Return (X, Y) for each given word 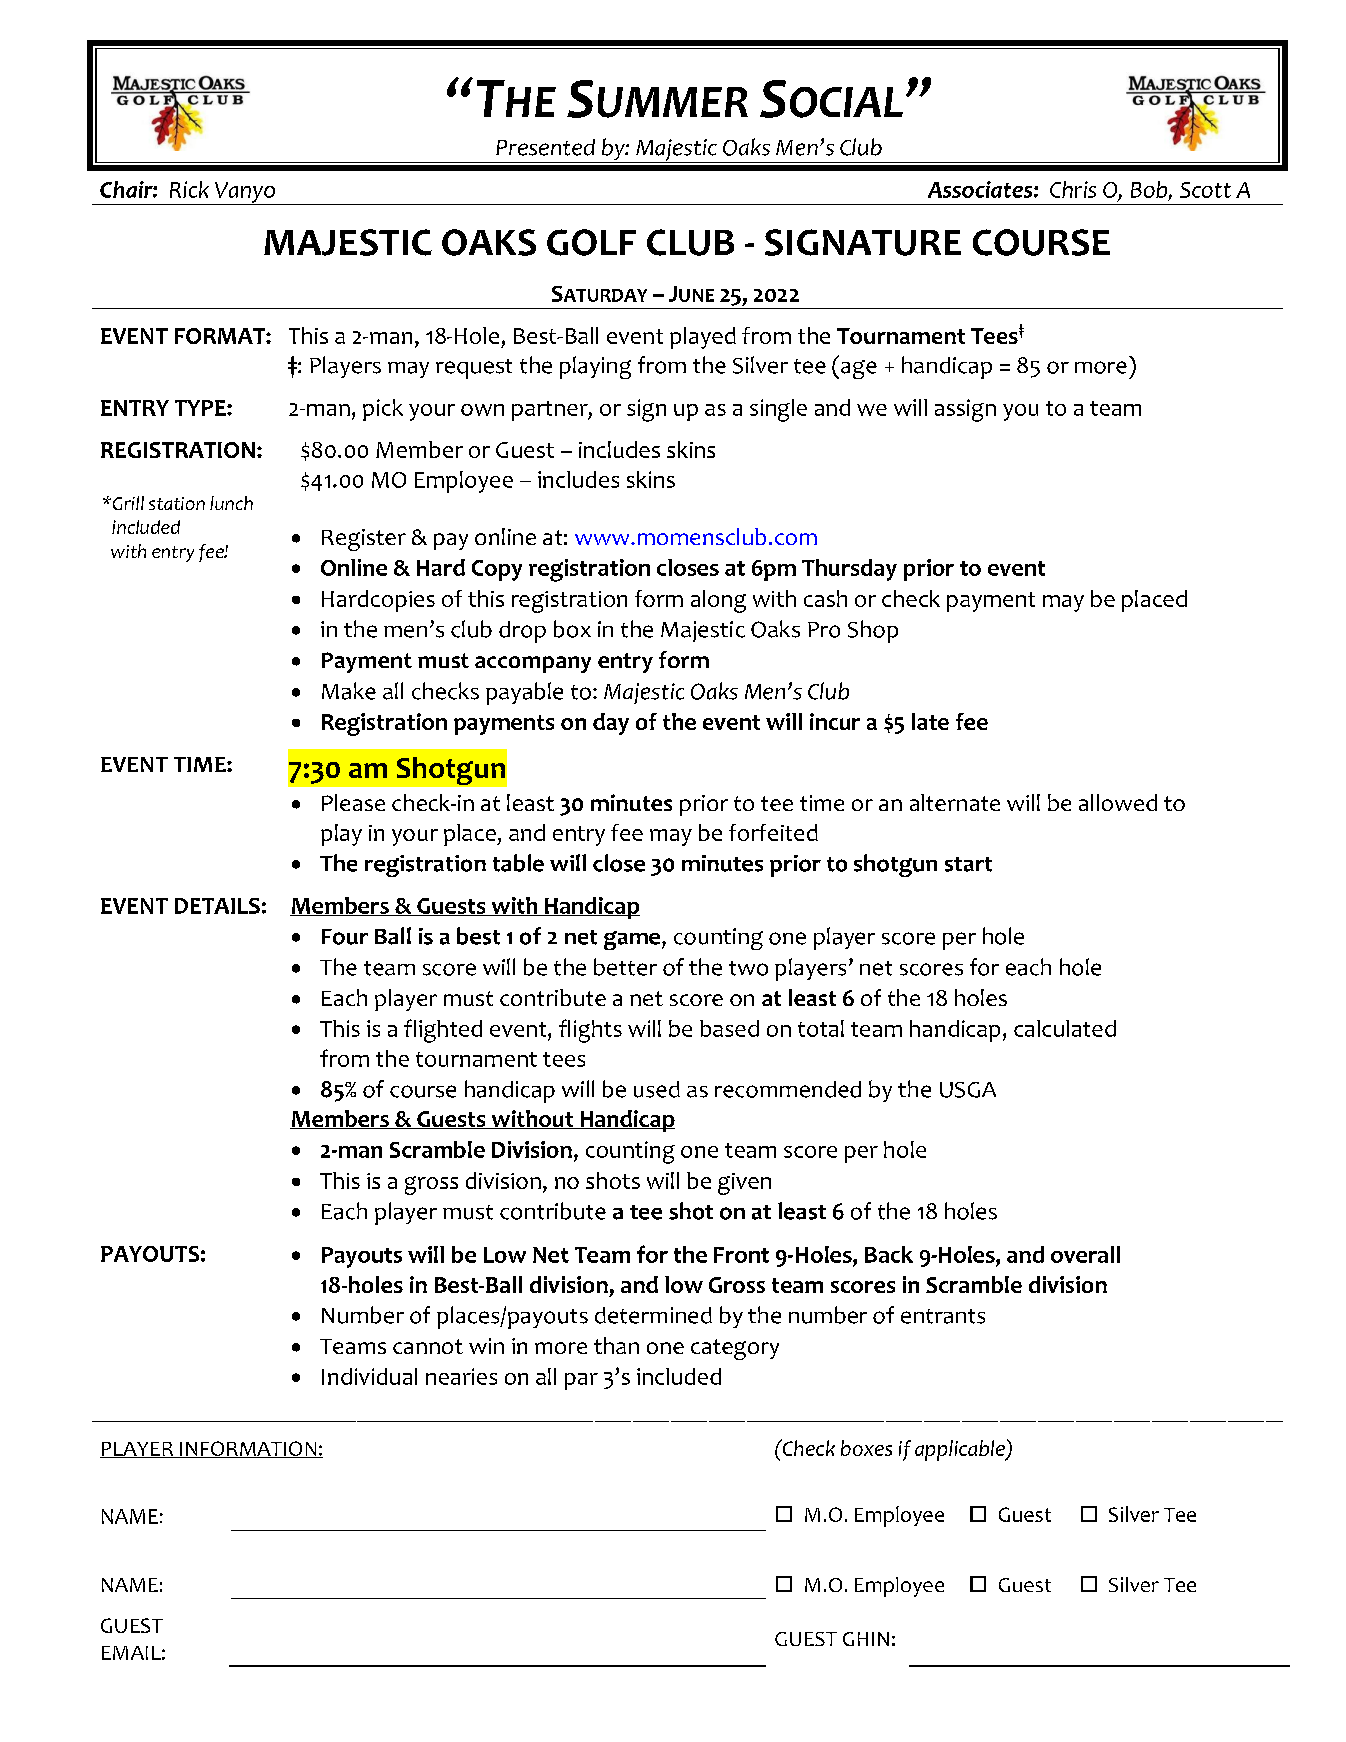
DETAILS (217, 906)
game (632, 940)
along (718, 601)
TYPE (201, 408)
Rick (189, 189)
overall (1085, 1254)
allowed (1118, 802)
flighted (443, 1031)
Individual (369, 1376)
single (778, 410)
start (968, 864)
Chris (1073, 189)
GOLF (591, 242)
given (744, 1184)
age (859, 369)
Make (349, 691)
